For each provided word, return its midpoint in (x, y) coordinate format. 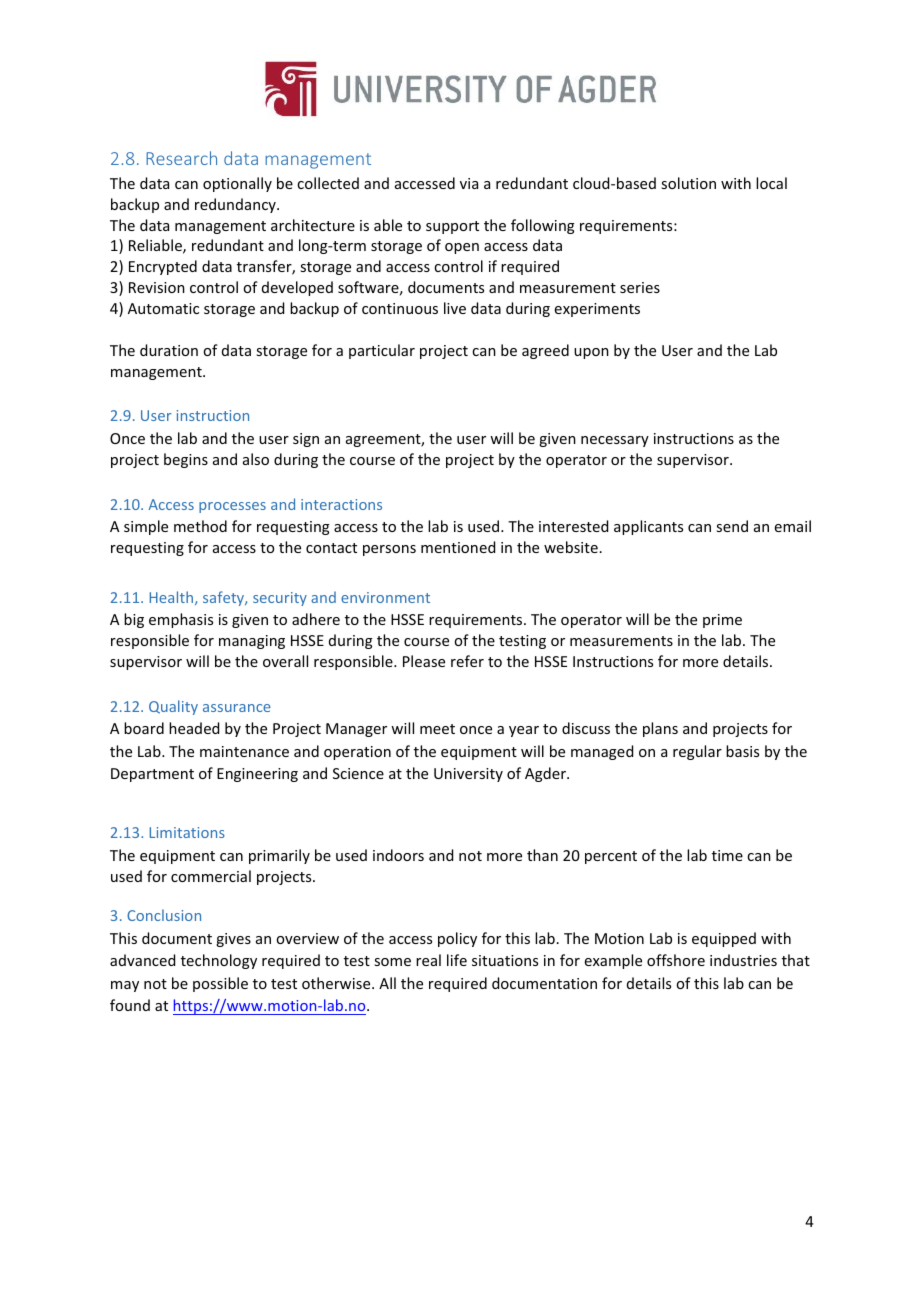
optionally (237, 184)
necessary (615, 441)
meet (437, 729)
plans (660, 729)
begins (186, 460)
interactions (341, 504)
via (469, 183)
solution (688, 183)
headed (194, 728)
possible (220, 984)
